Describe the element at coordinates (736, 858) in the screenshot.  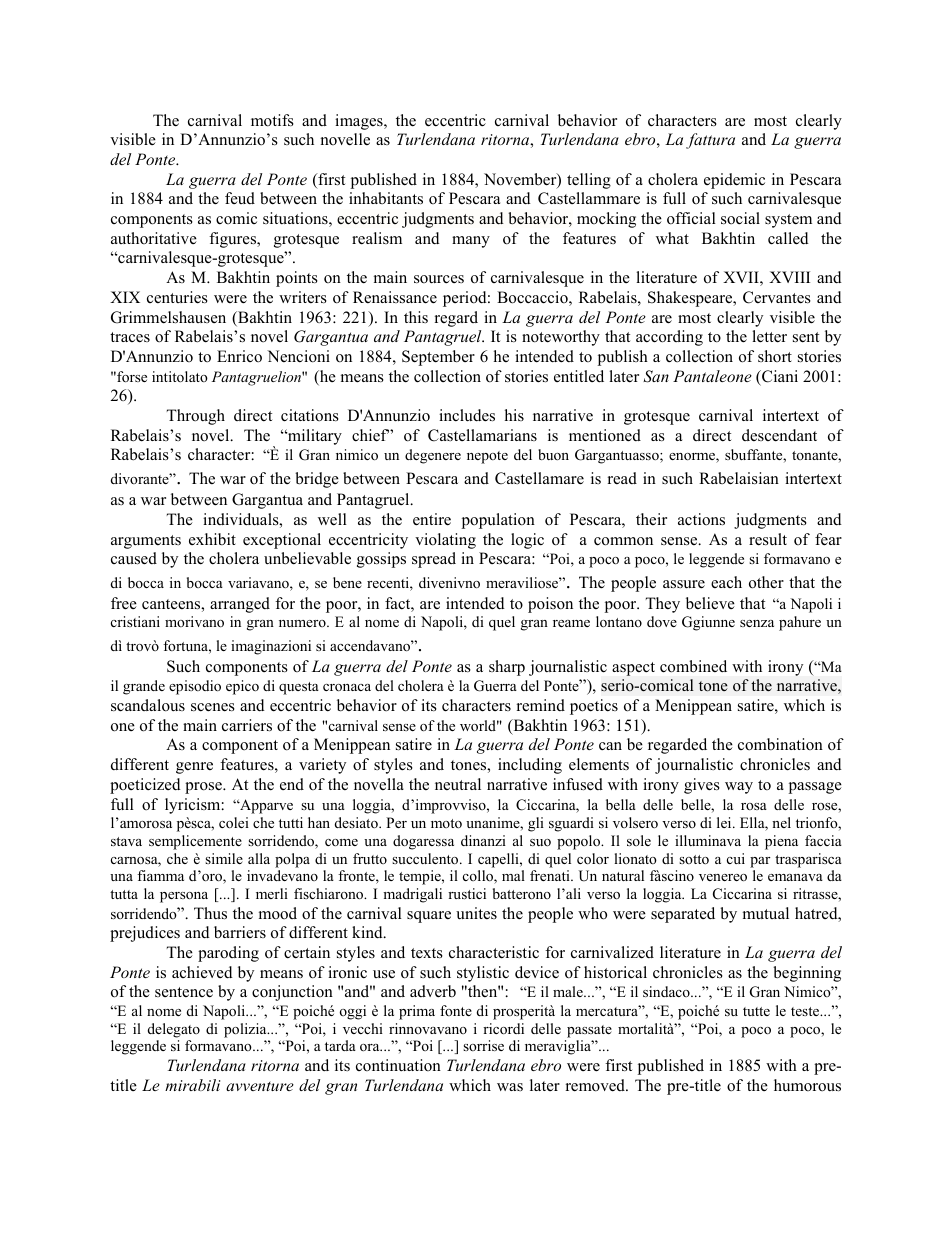
I see `cui` at that location.
